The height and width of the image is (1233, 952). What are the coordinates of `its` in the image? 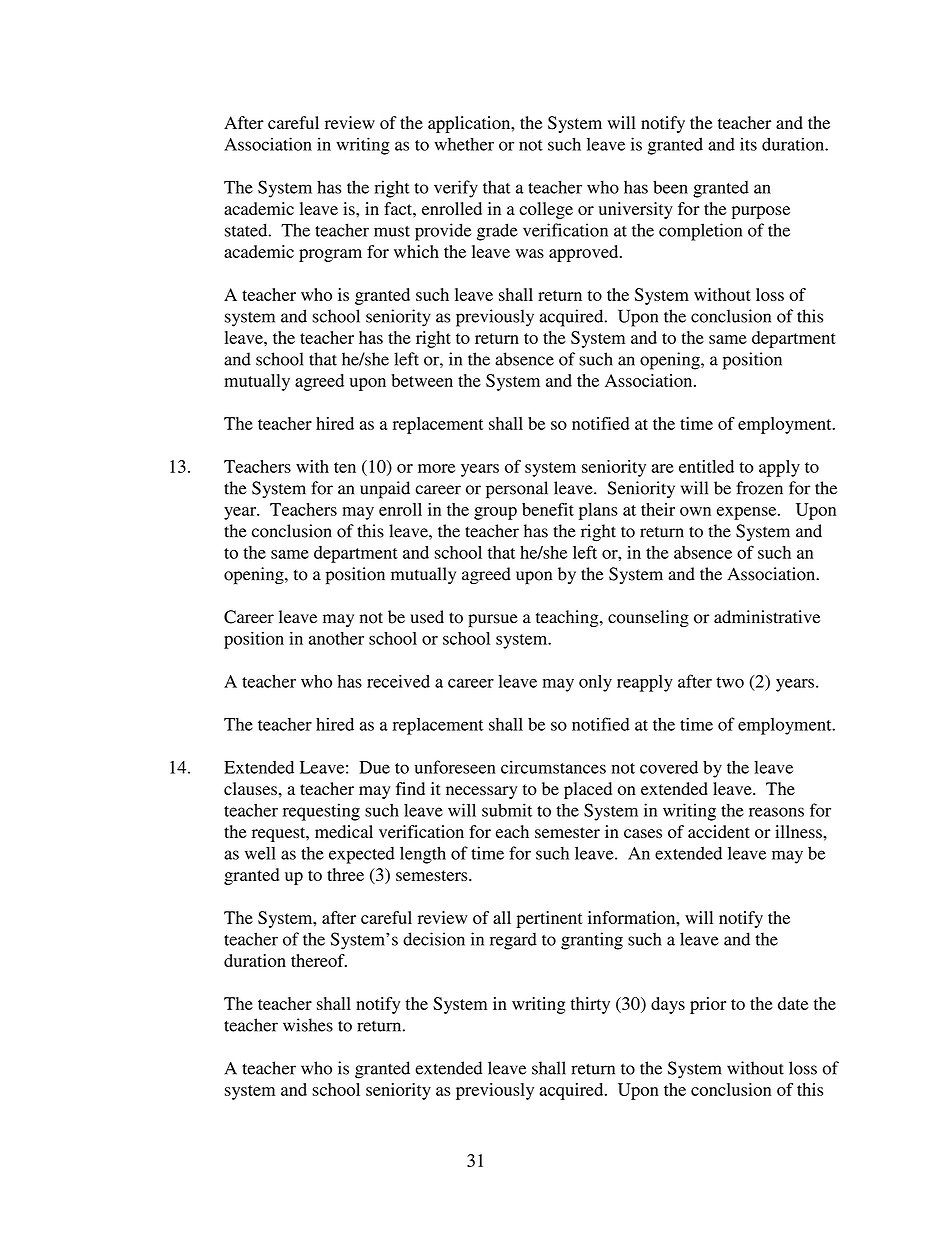 It's located at (748, 144).
